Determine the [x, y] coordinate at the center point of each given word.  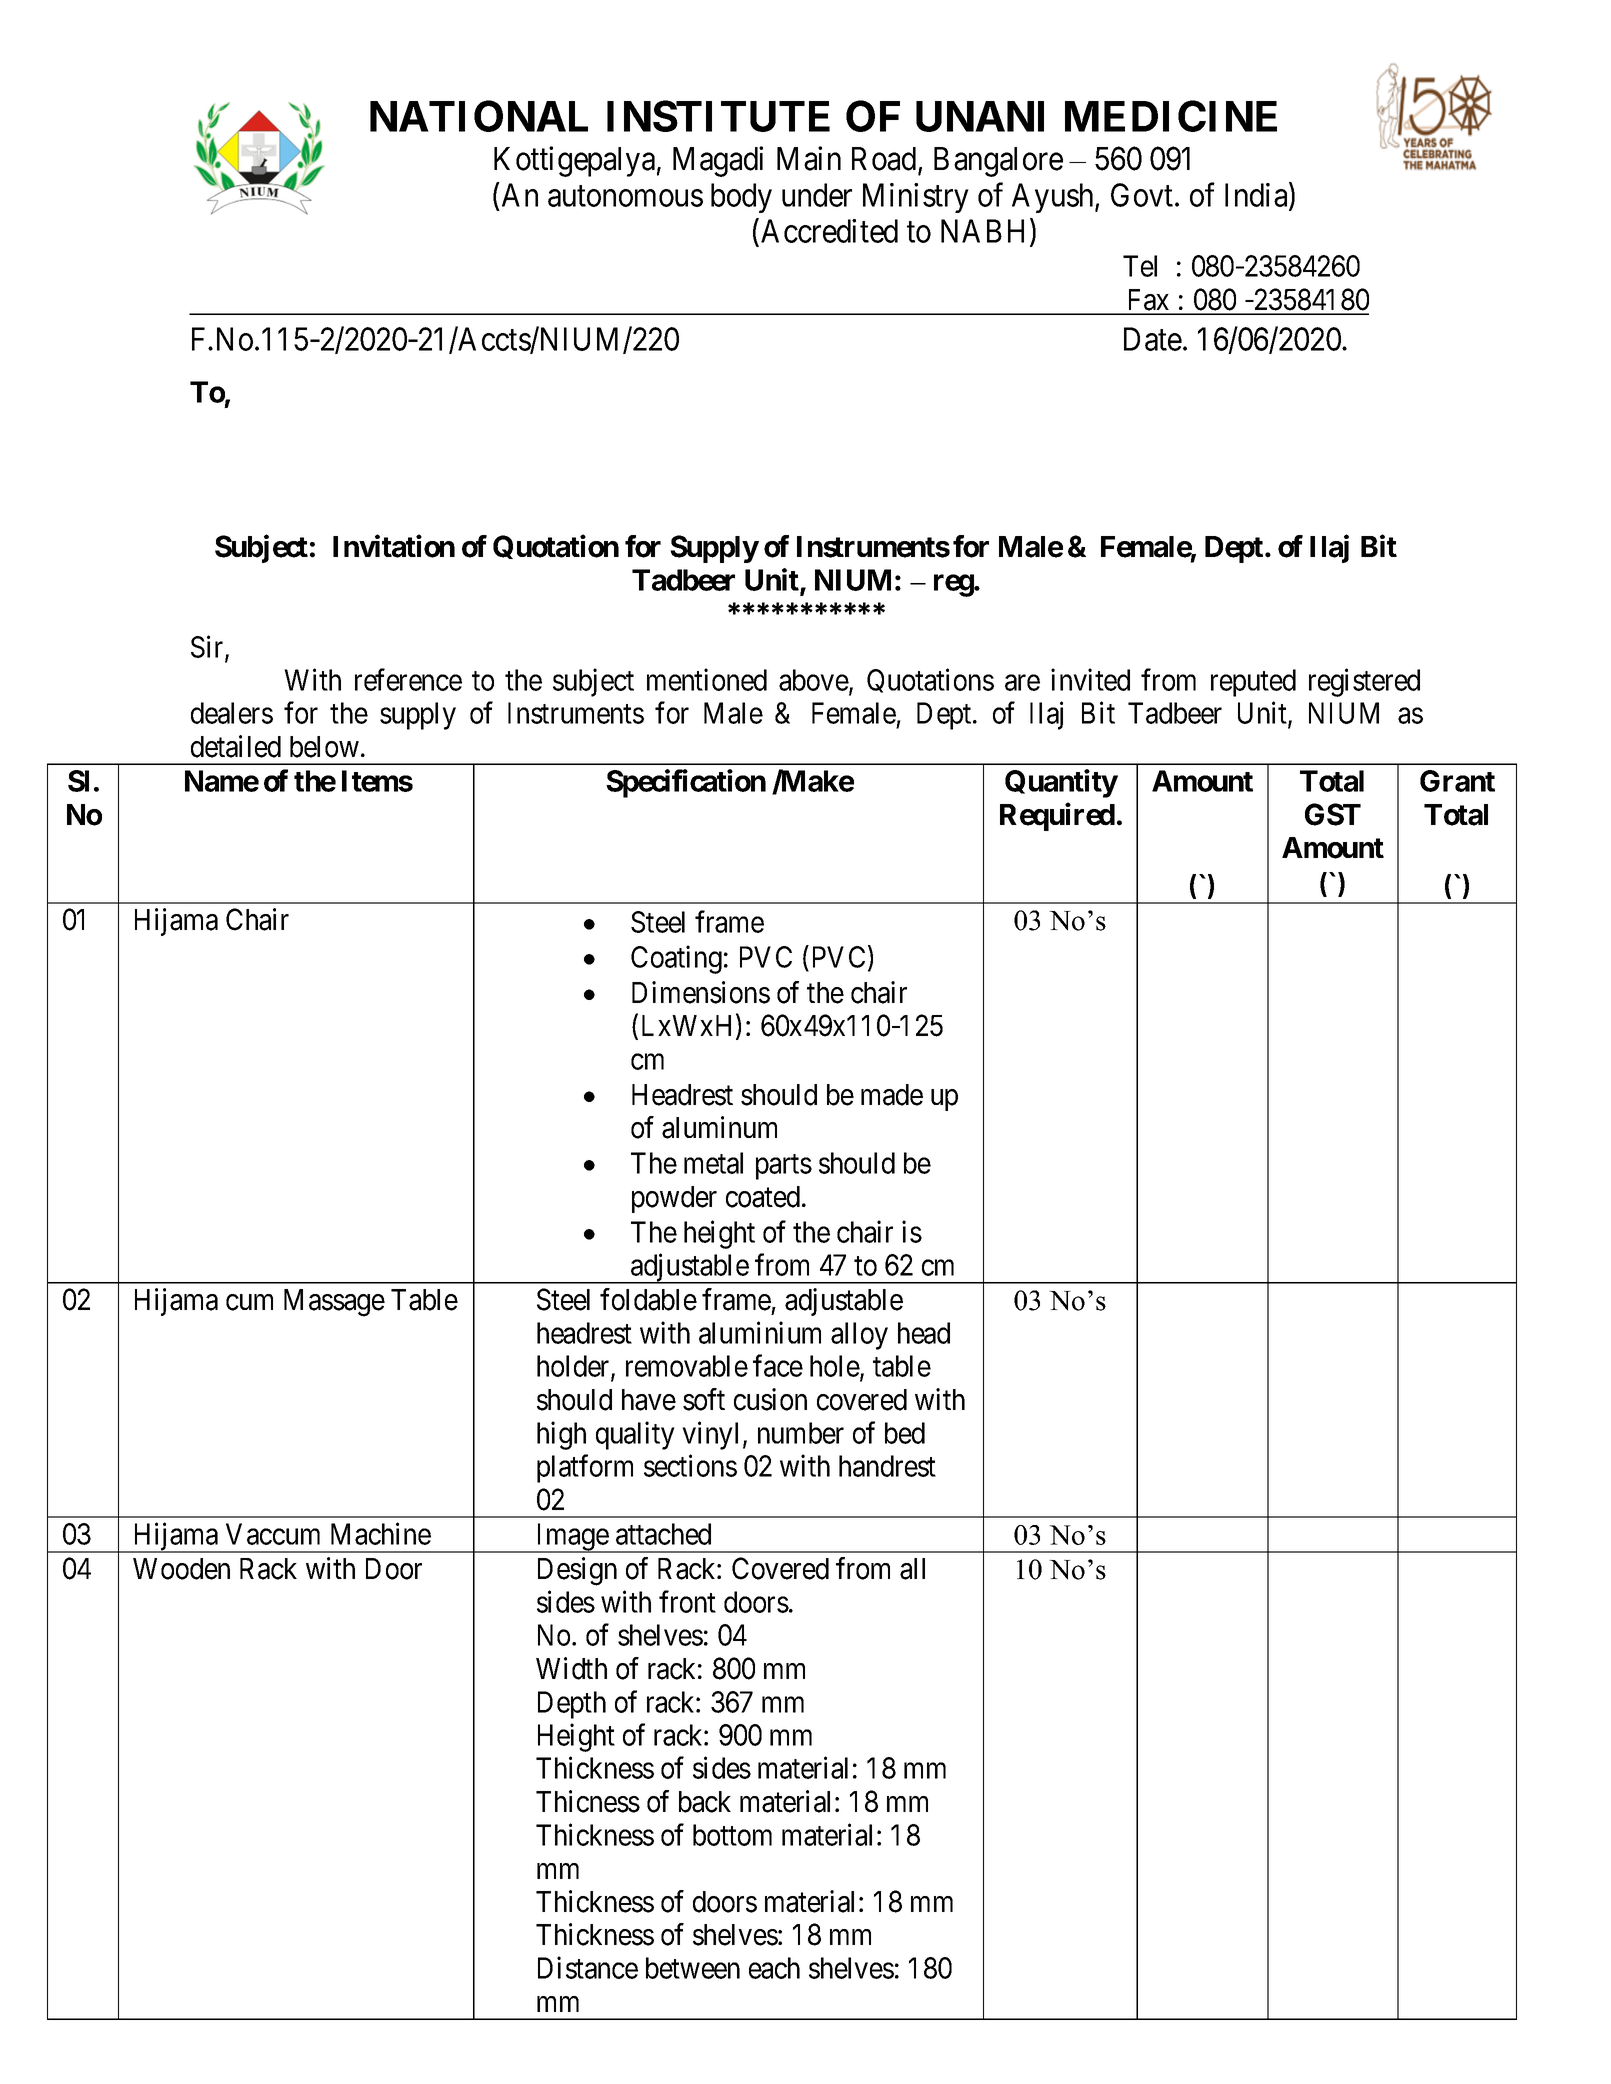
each [774, 1968]
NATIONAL [479, 116]
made [892, 1095]
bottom [732, 1835]
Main [809, 158]
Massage [334, 1303]
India [1257, 196]
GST [1333, 814]
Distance [588, 1968]
